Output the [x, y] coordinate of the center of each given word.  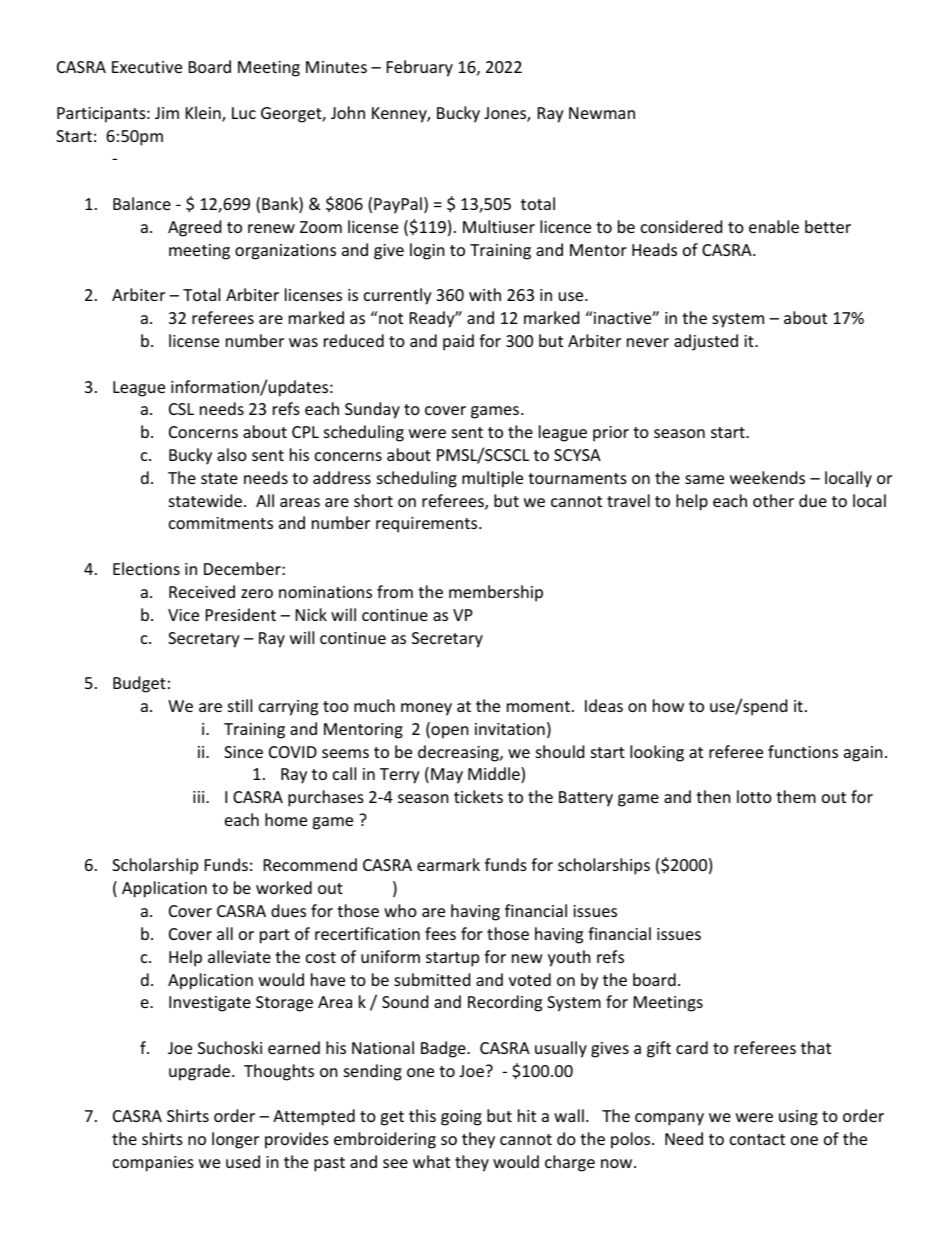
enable [774, 226]
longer [235, 1140]
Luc [244, 113]
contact [757, 1139]
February [420, 68]
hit [527, 1115]
